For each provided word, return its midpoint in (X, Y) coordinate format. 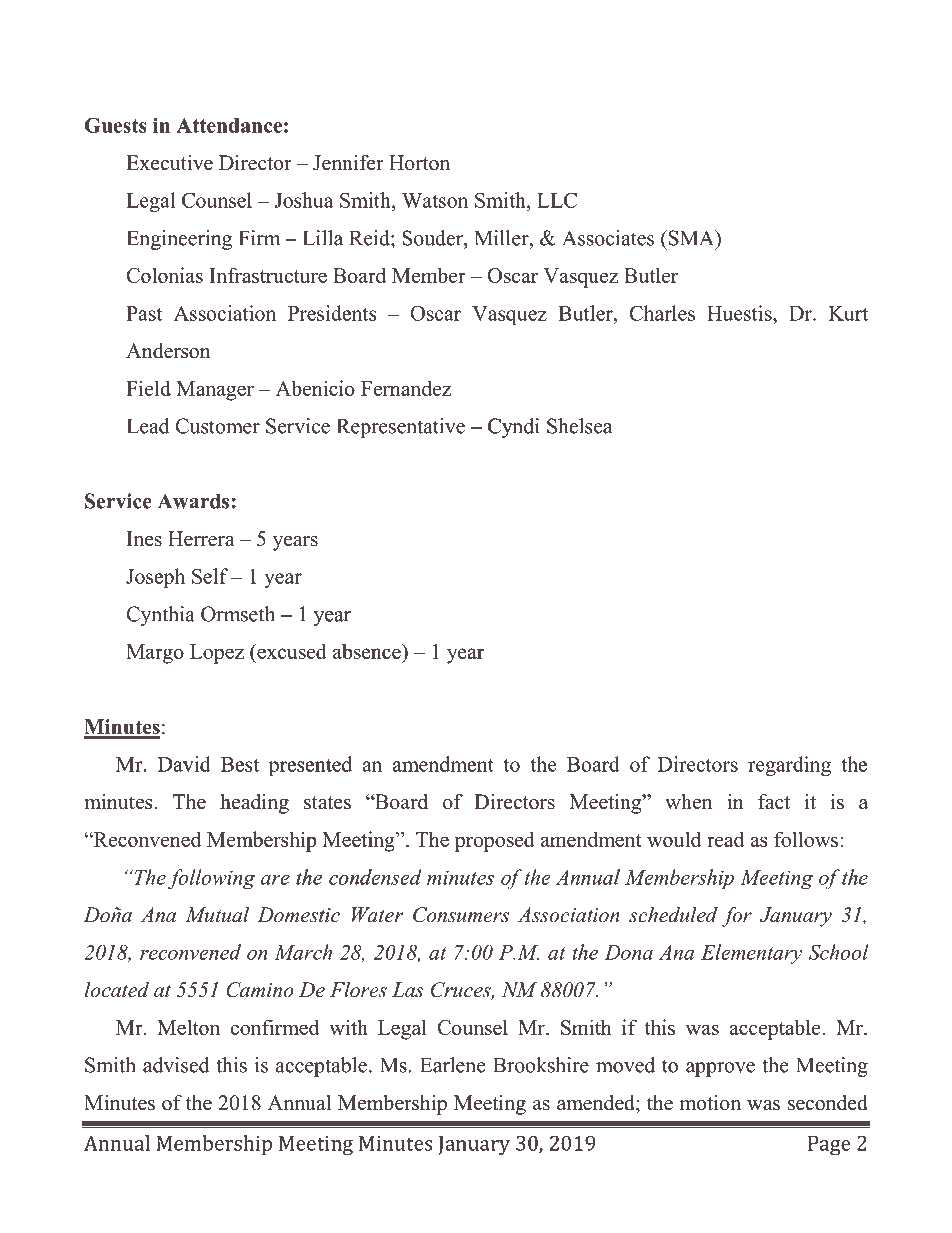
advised (176, 1065)
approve (720, 1069)
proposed (495, 841)
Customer (218, 426)
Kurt (848, 313)
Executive (169, 163)
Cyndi (514, 428)
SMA (691, 238)
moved (625, 1065)
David (184, 764)
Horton (419, 163)
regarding (789, 766)
